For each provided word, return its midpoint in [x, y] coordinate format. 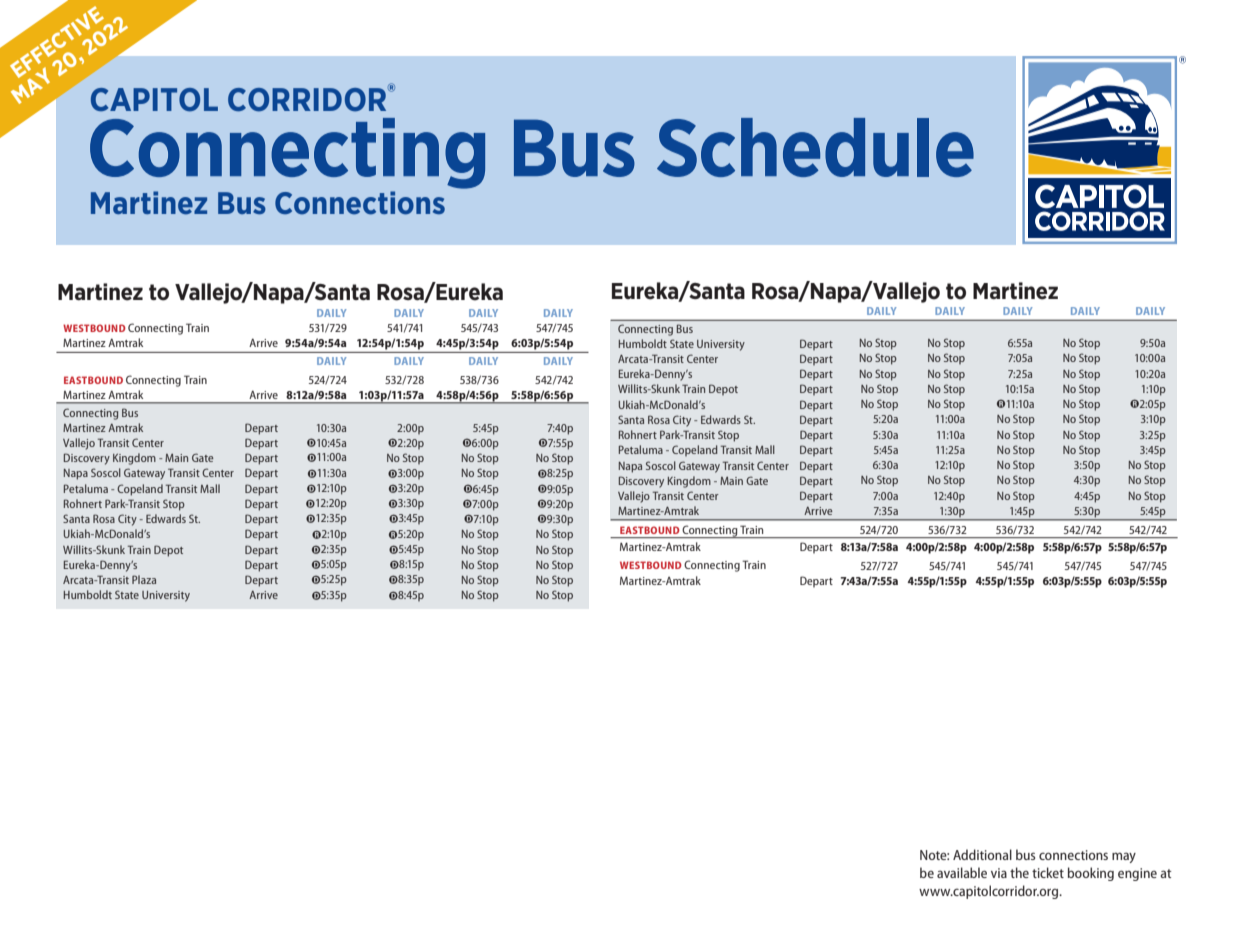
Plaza [144, 579]
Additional [982, 854]
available [962, 872]
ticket [1048, 872]
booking [1091, 874]
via [999, 873]
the [1019, 872]
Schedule [815, 147]
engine [1137, 874]
